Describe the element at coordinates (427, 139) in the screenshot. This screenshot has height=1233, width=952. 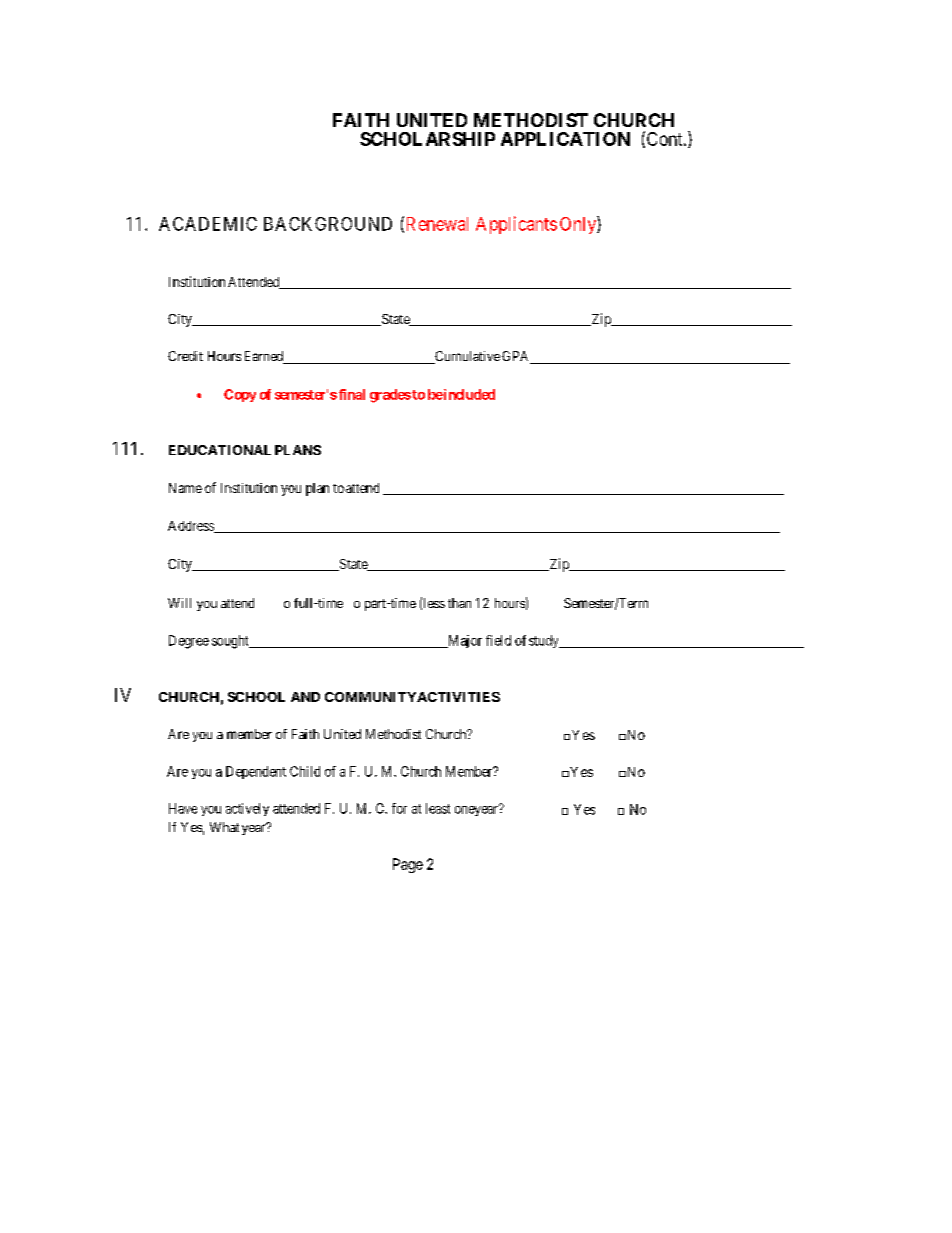
I see `SCHOLARSHIP` at that location.
